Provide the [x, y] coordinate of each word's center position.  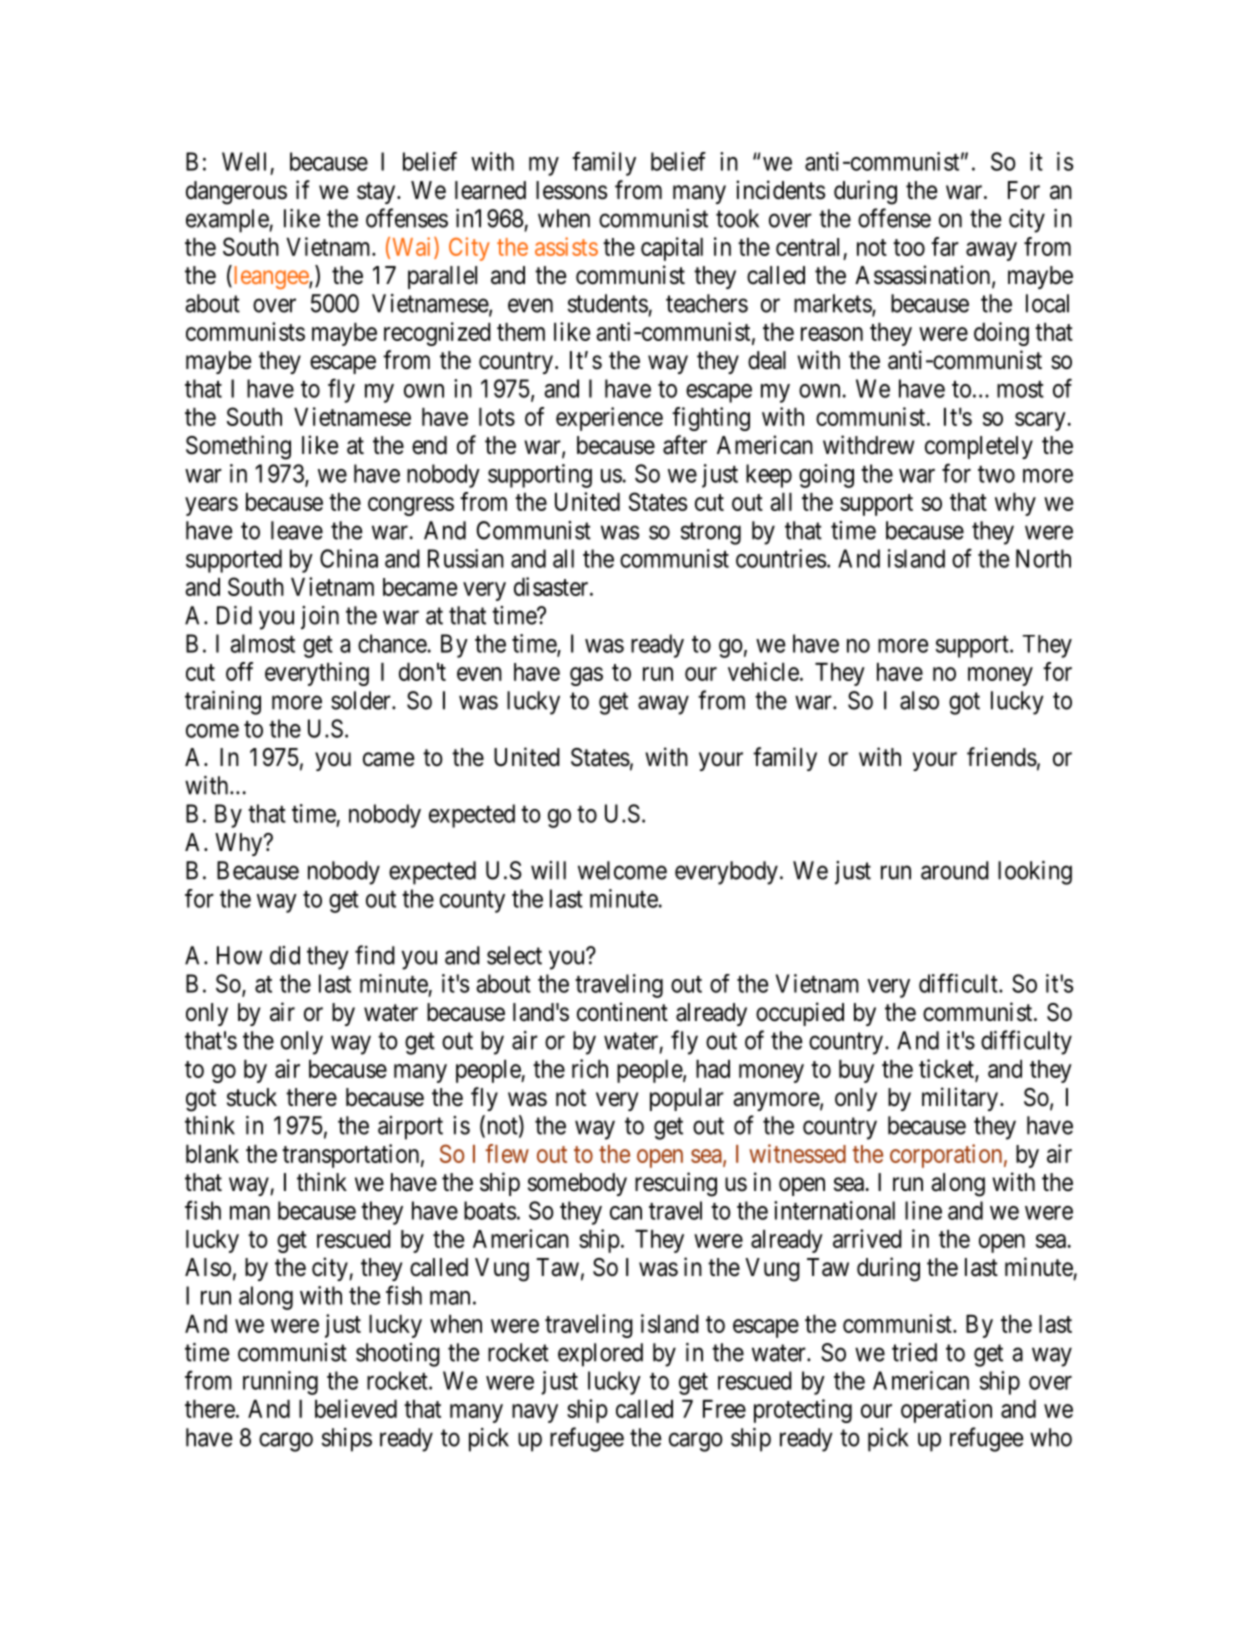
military [960, 1099]
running [280, 1383]
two [996, 474]
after [685, 445]
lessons [571, 190]
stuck [252, 1097]
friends [1002, 757]
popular [687, 1099]
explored [600, 1355]
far [945, 246]
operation [946, 1411]
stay [377, 193]
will [548, 870]
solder [362, 700]
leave [297, 530]
